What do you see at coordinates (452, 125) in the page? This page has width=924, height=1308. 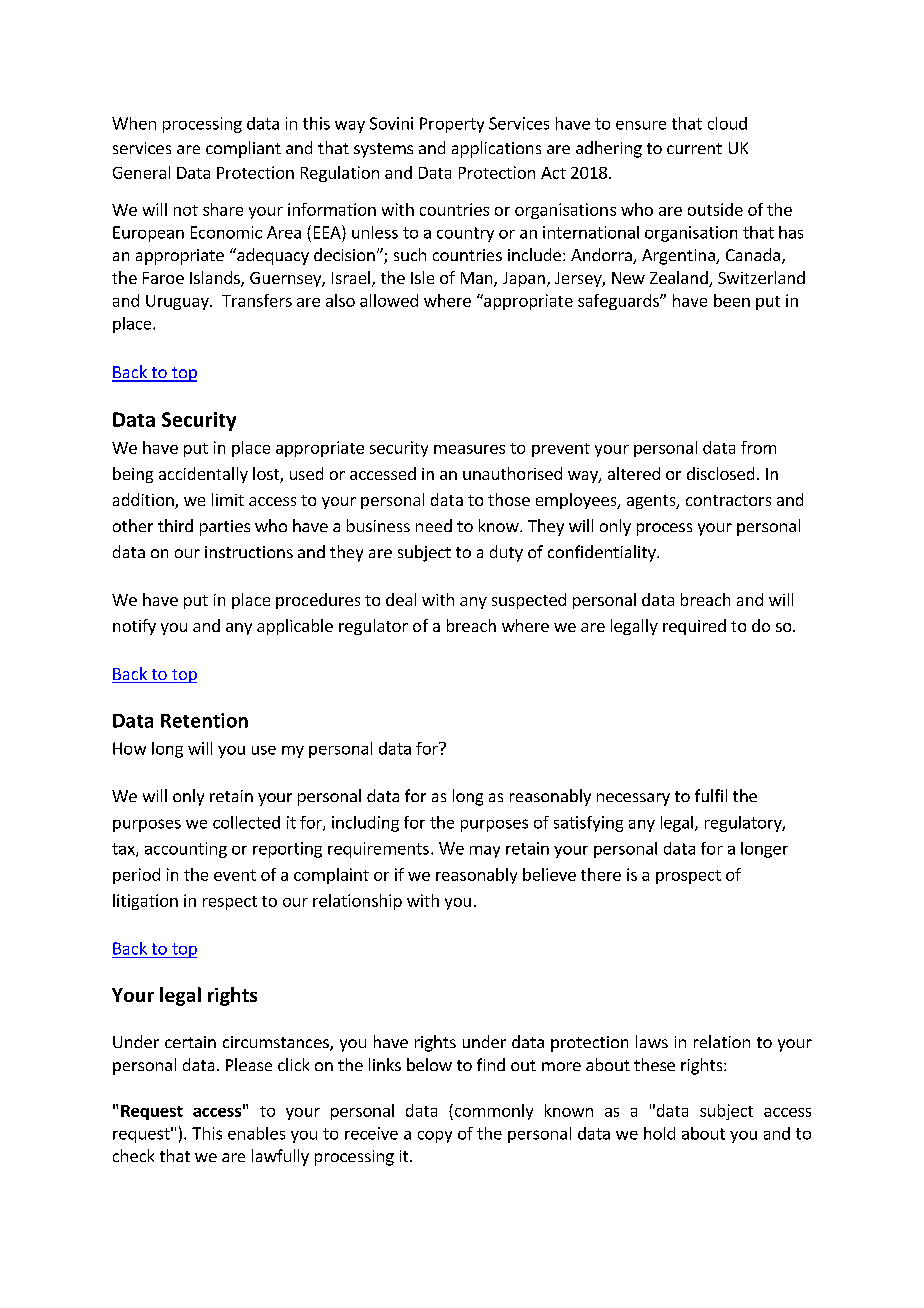 I see `Property` at bounding box center [452, 125].
